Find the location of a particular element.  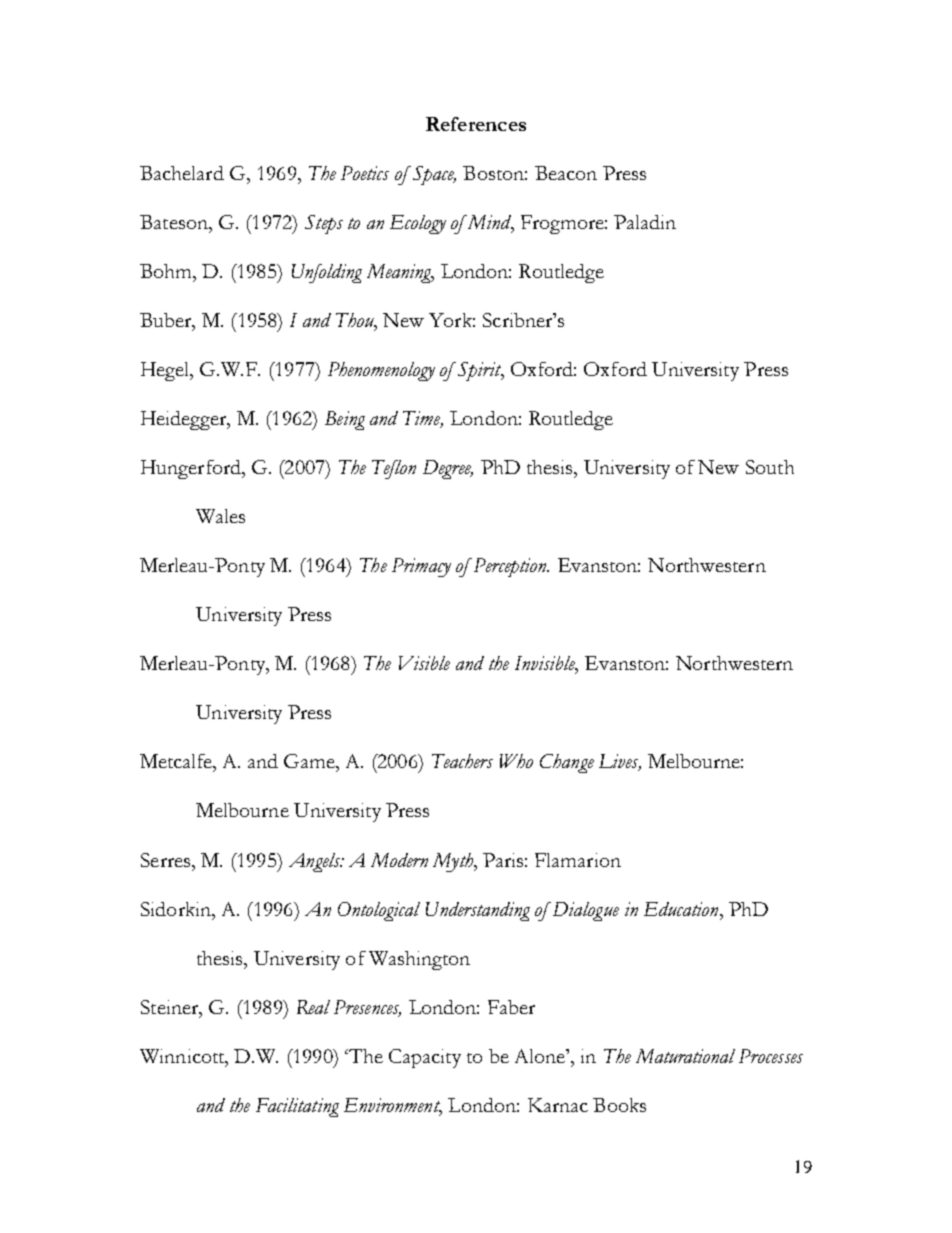

Bateson is located at coordinates (175, 222).
